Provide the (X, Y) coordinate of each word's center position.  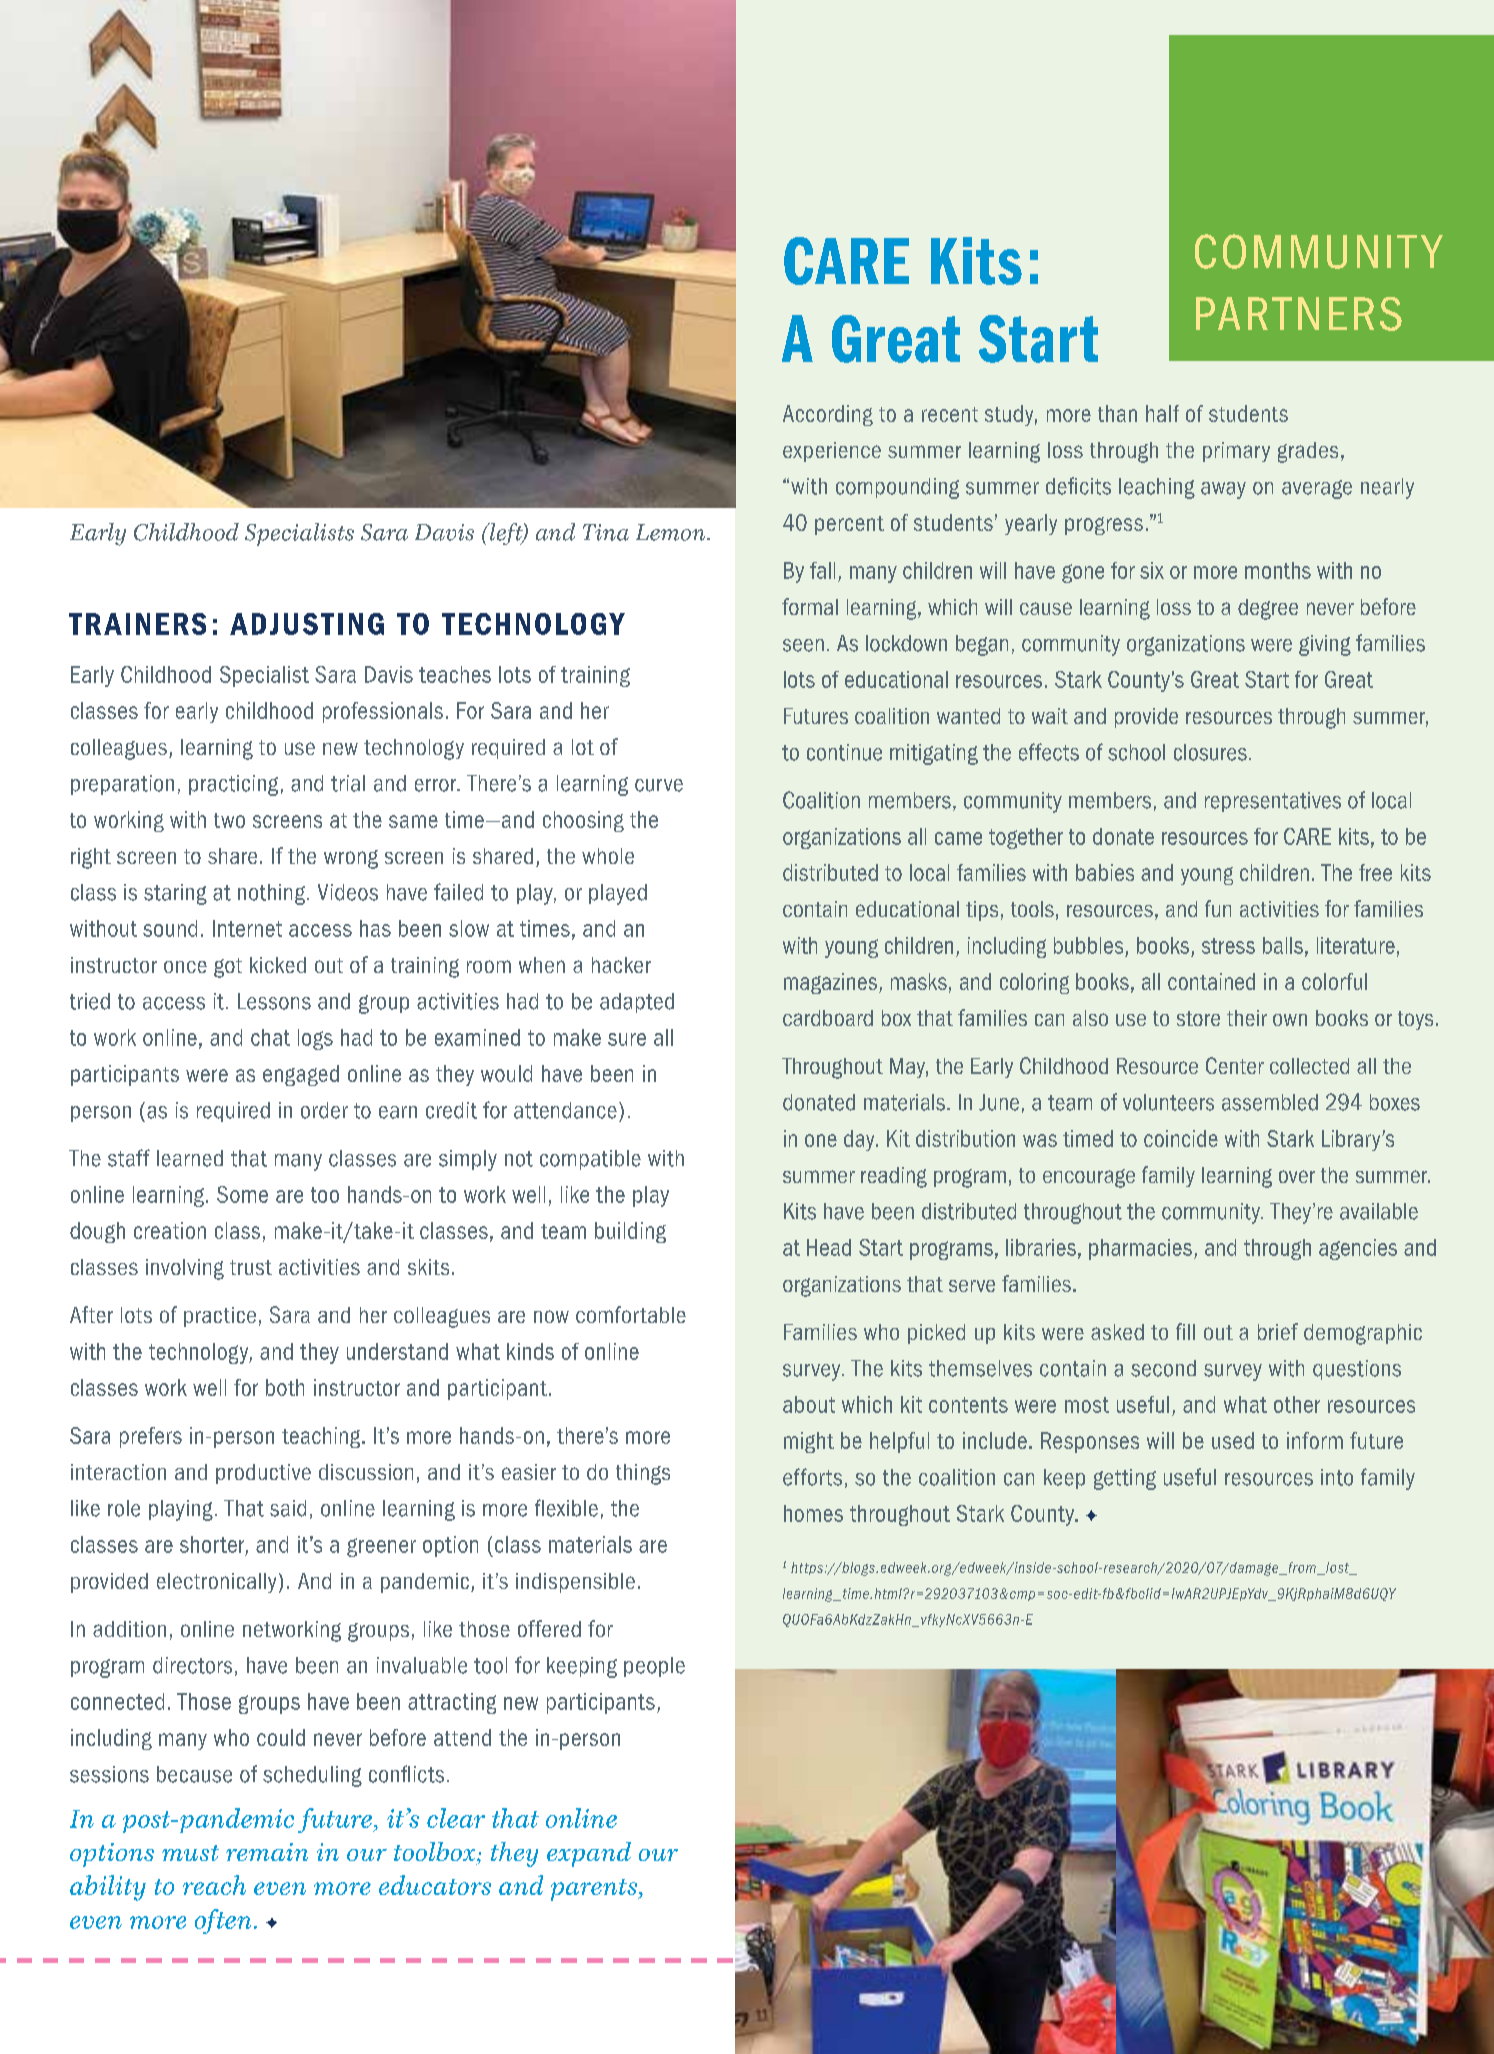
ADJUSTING (307, 624)
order (324, 1110)
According (828, 415)
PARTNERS (1299, 314)
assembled (1270, 1102)
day (860, 1140)
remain (267, 1852)
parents (595, 1890)
